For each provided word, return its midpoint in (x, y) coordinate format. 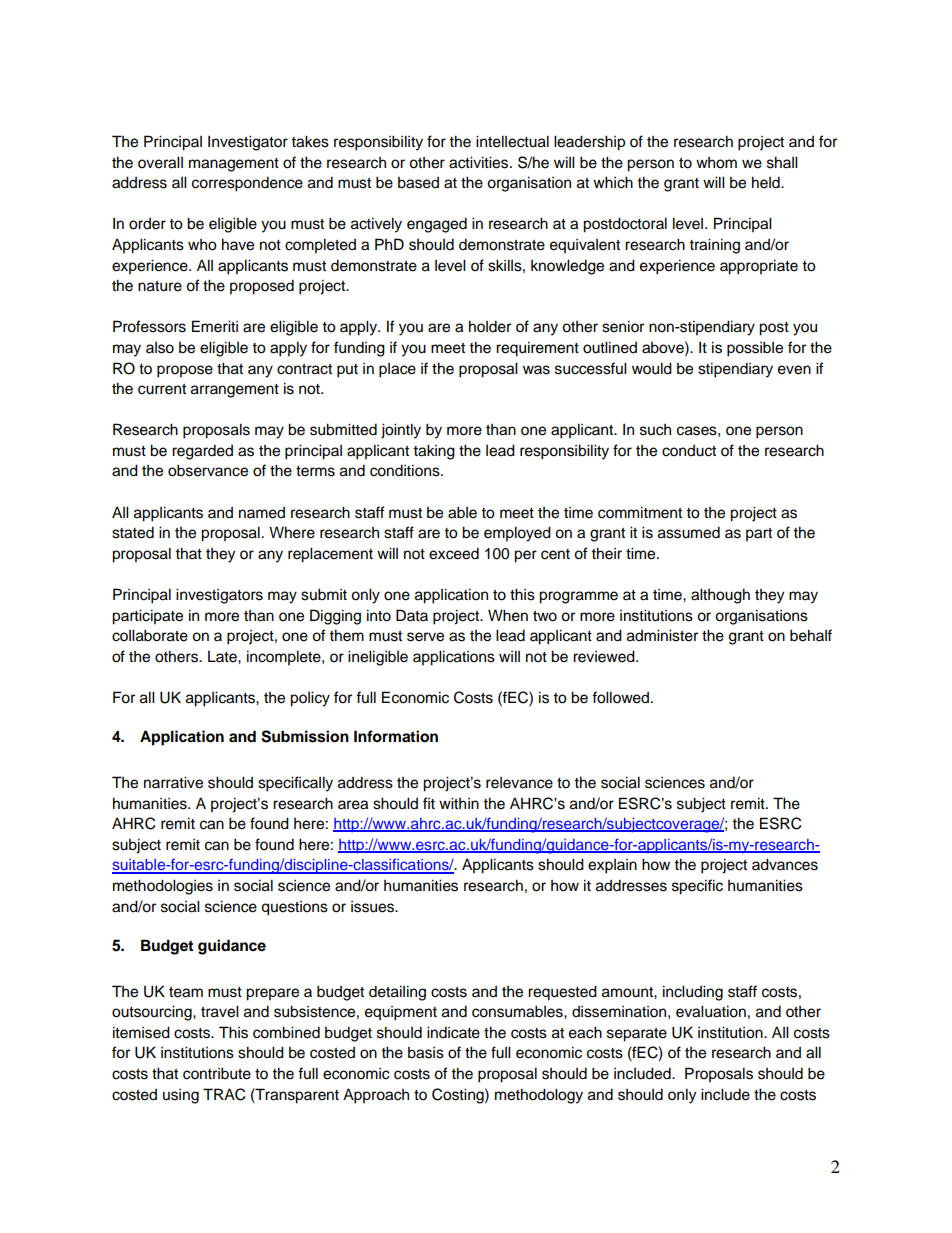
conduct (689, 451)
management (234, 165)
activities (480, 162)
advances (785, 864)
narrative (173, 782)
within (459, 803)
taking (434, 452)
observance (208, 470)
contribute (217, 1073)
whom (716, 163)
